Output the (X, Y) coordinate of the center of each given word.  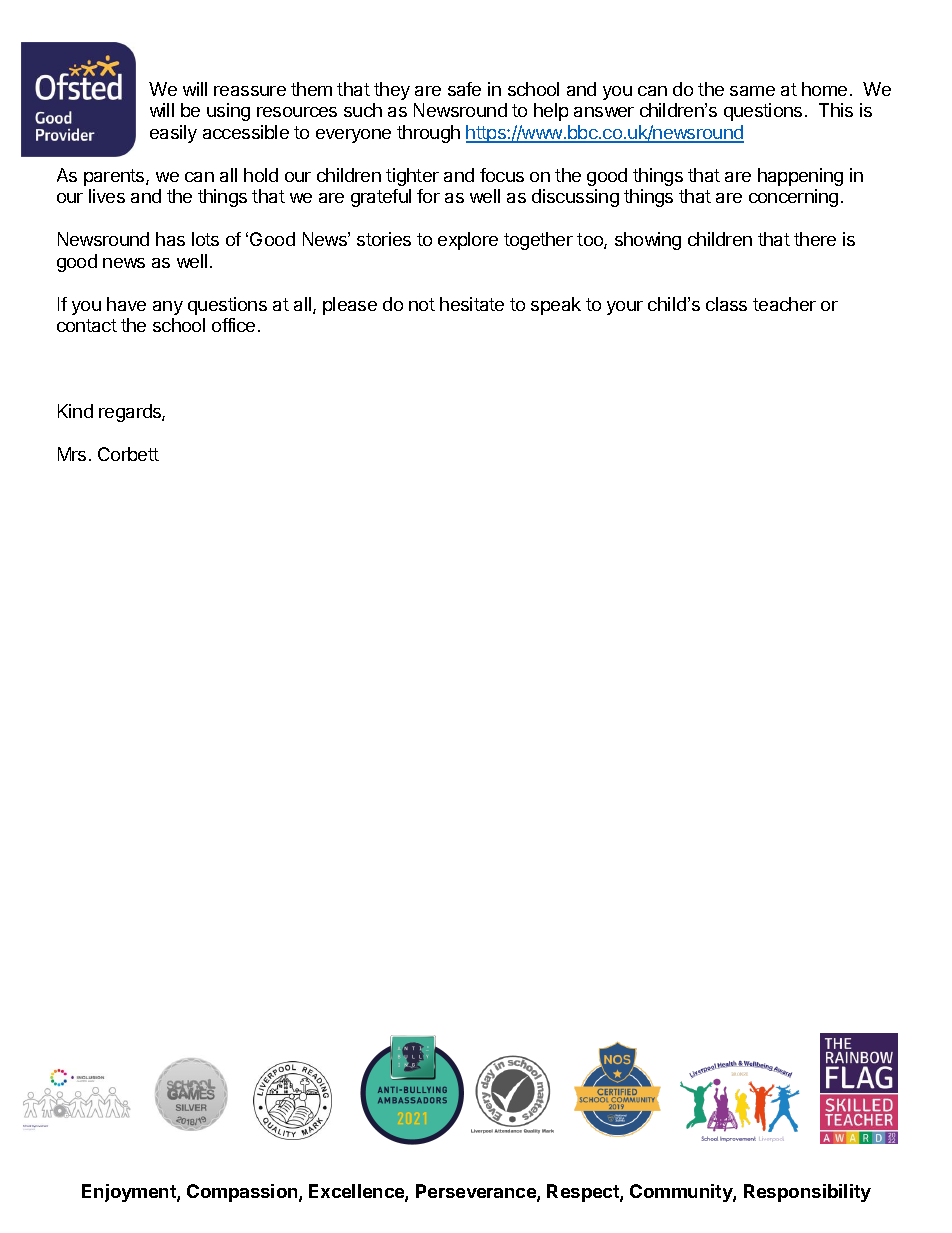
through (428, 134)
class (726, 304)
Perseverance (477, 1192)
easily (173, 134)
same (752, 91)
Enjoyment (130, 1193)
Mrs (72, 454)
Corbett (128, 454)
